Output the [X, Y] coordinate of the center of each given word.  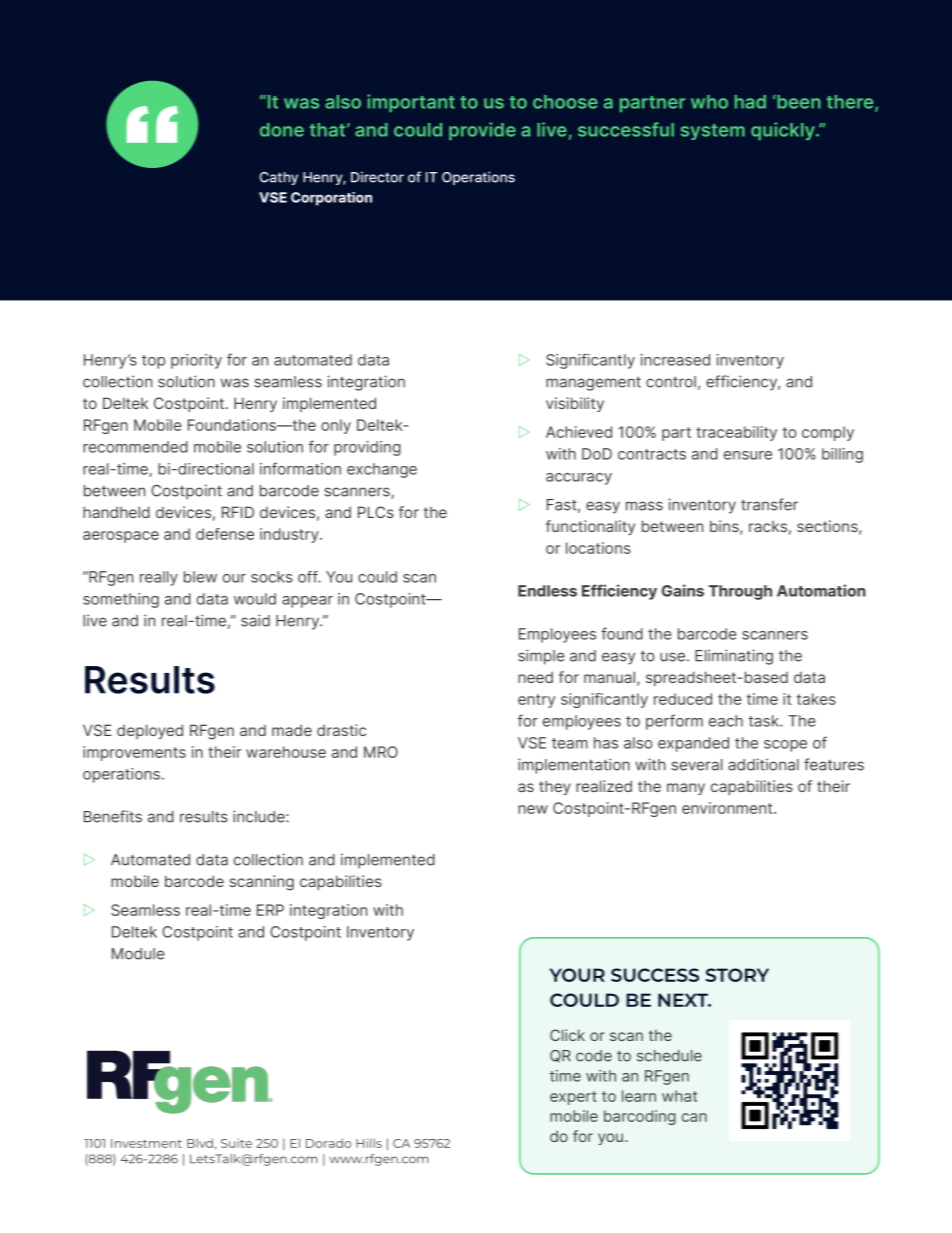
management [593, 384]
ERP [270, 910]
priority [196, 361]
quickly [784, 131]
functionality [590, 527]
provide [482, 131]
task [764, 721]
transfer [769, 504]
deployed [150, 731]
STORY [737, 975]
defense [225, 534]
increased [675, 360]
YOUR [577, 975]
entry [536, 701]
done [282, 130]
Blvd [200, 1143]
